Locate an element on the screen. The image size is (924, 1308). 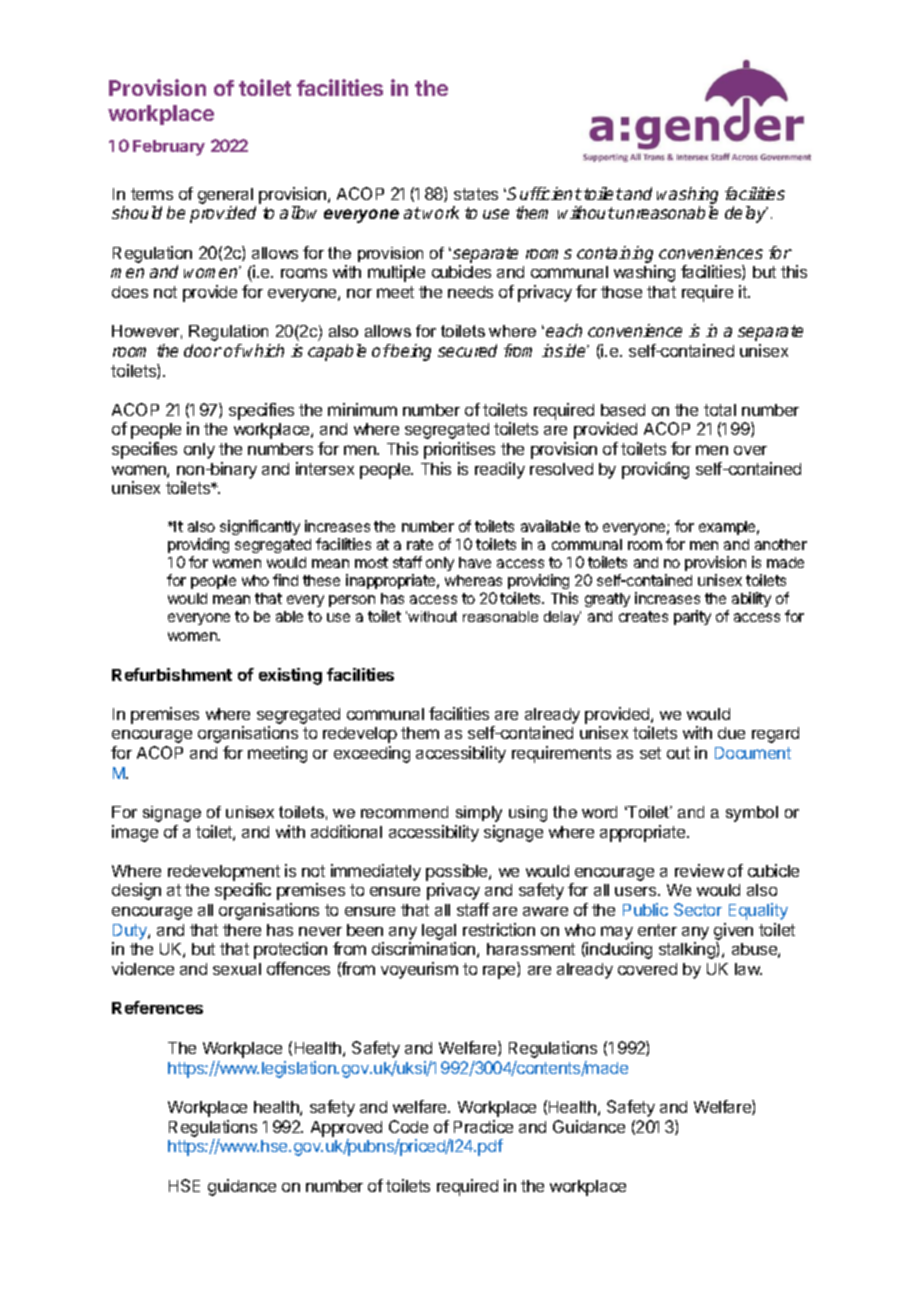
states is located at coordinates (476, 194).
